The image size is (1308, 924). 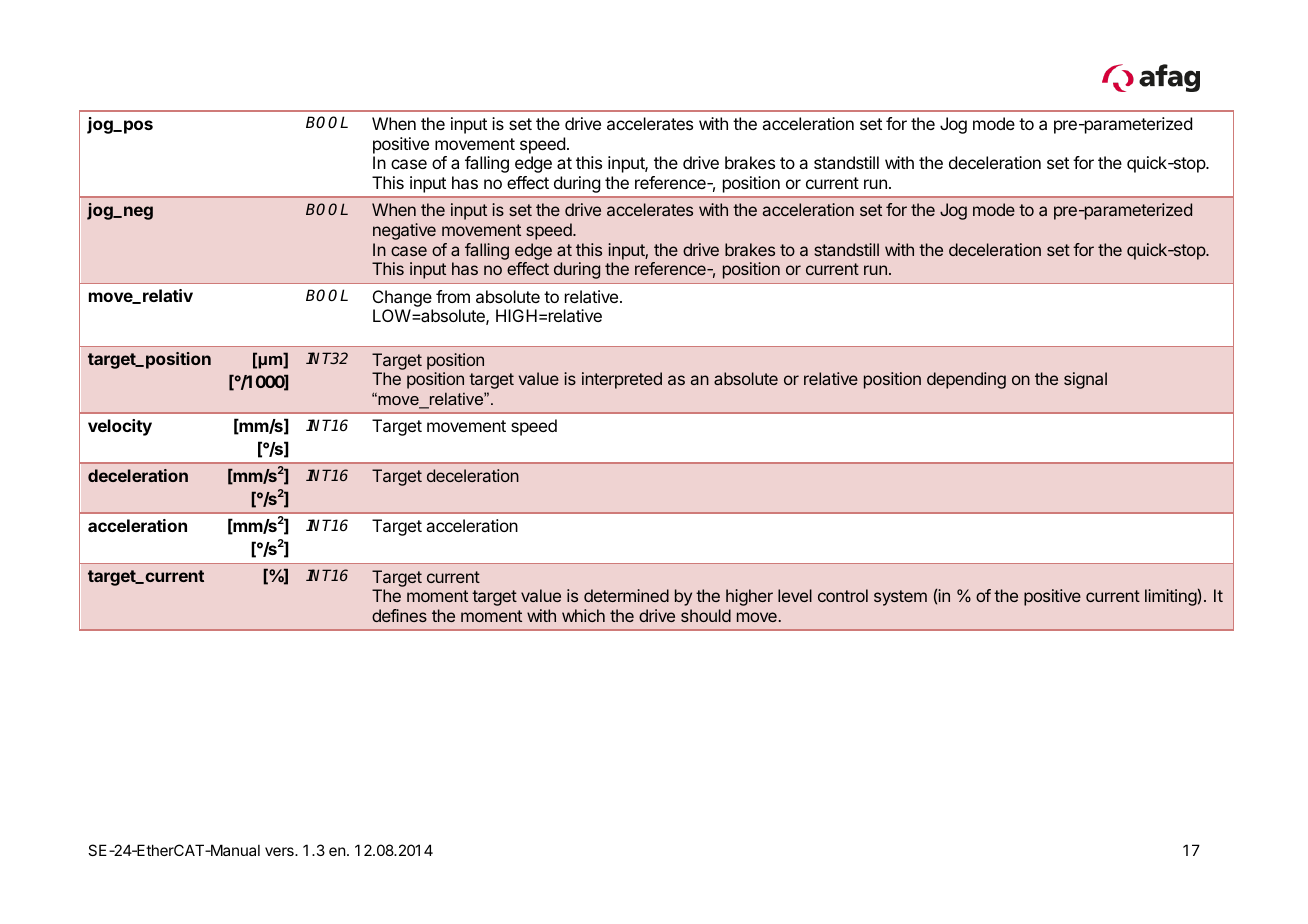 I want to click on level, so click(x=795, y=595).
